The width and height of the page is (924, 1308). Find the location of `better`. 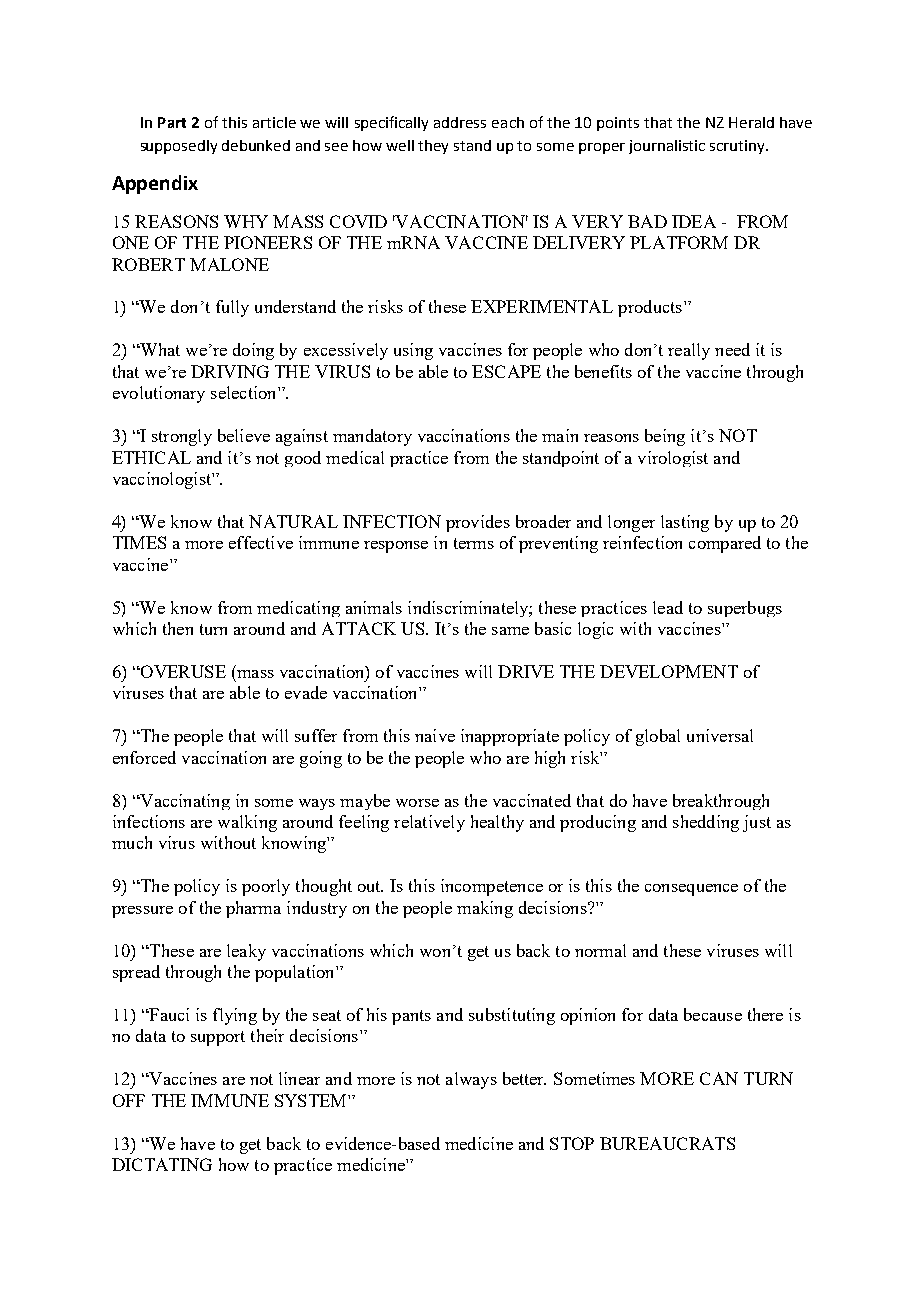

better is located at coordinates (524, 1078).
